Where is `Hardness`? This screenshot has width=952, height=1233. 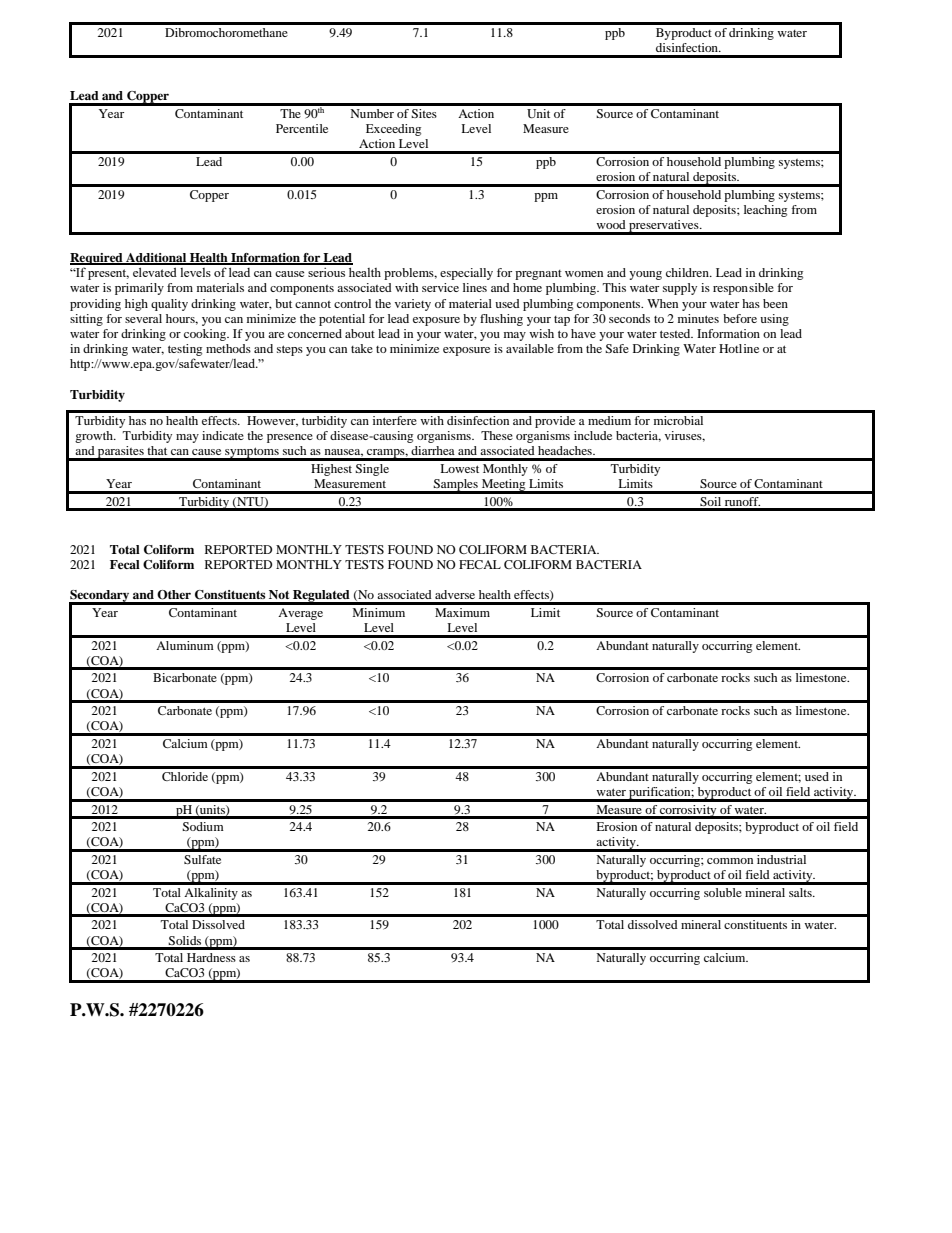
Hardness is located at coordinates (211, 957).
